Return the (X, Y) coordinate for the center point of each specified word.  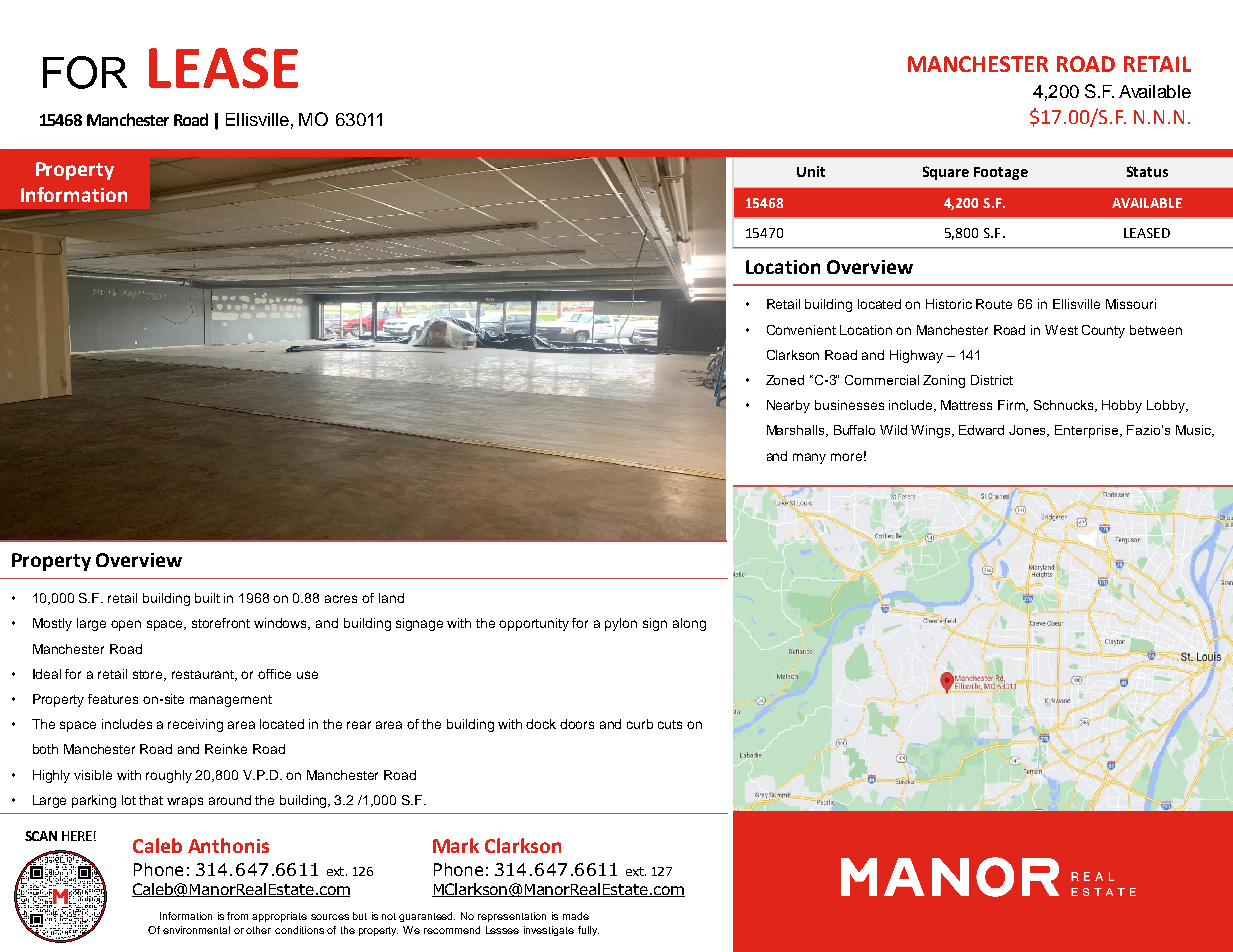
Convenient (801, 330)
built (207, 598)
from (237, 916)
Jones (1029, 431)
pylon (621, 624)
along (689, 624)
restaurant (204, 675)
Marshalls (797, 431)
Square (946, 173)
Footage (1001, 173)
